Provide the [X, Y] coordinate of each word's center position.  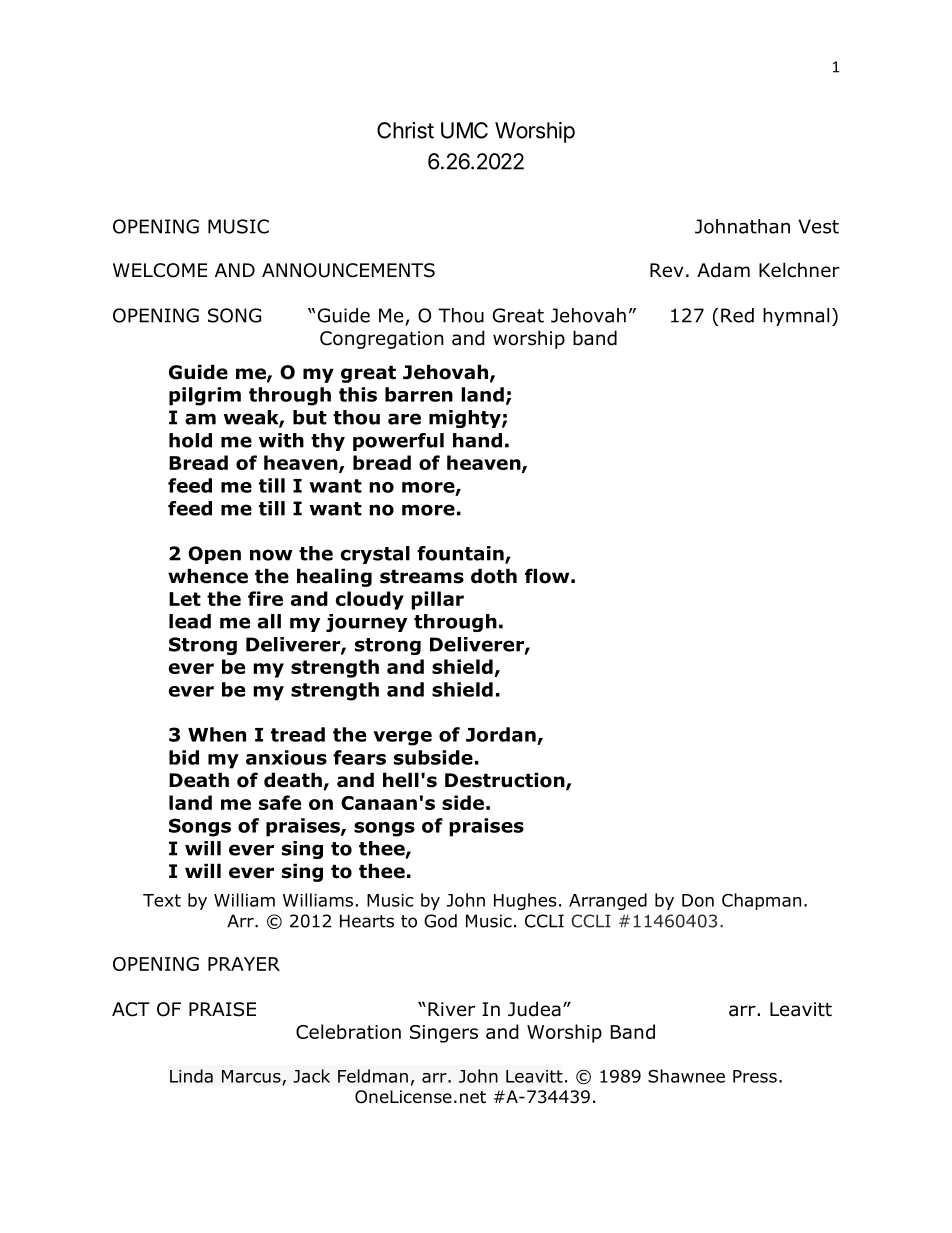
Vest [818, 226]
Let [185, 599]
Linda [191, 1076]
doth [494, 576]
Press [755, 1076]
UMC [464, 130]
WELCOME [160, 270]
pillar [437, 600]
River [451, 1009]
